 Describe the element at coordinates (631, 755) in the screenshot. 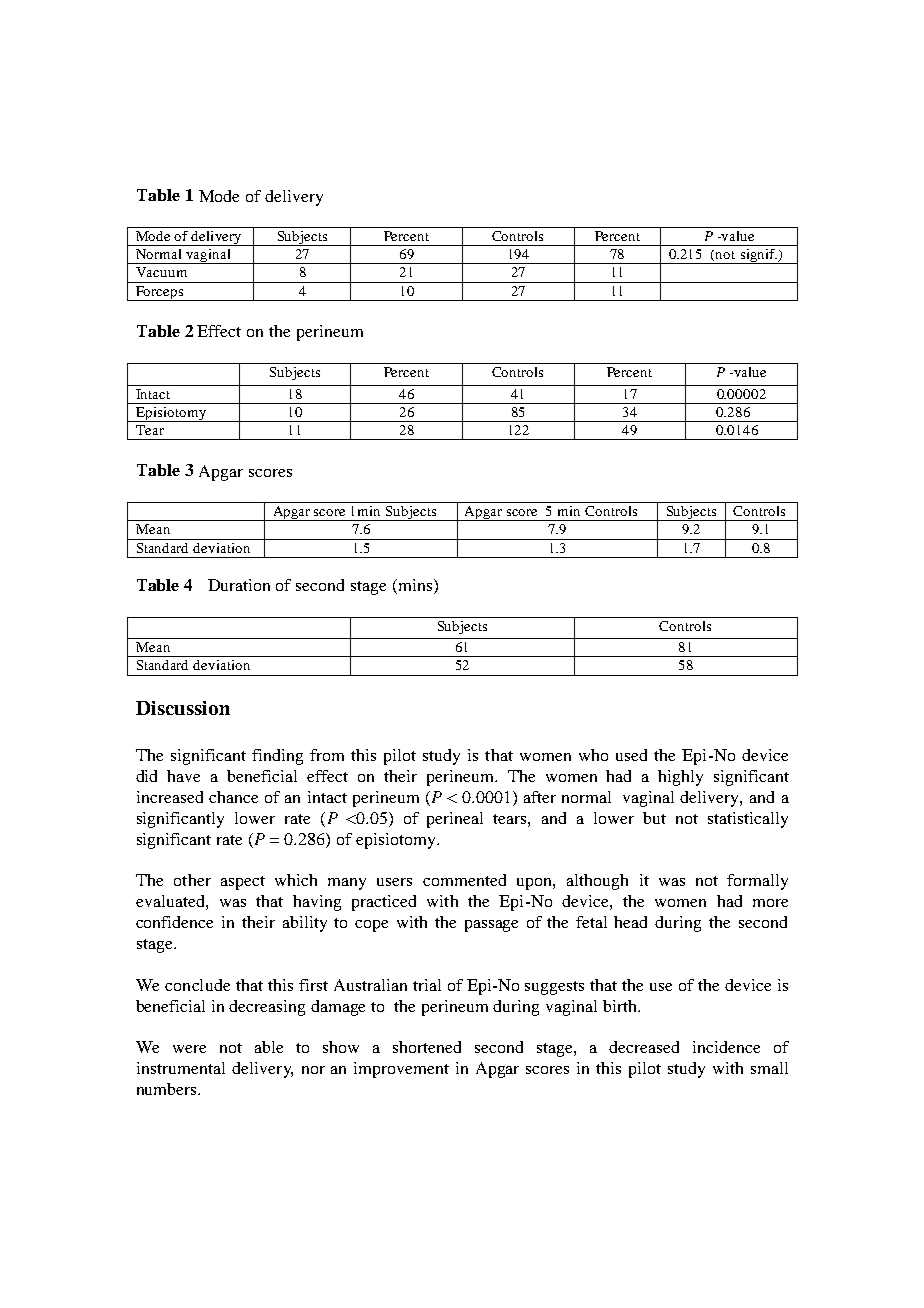

I see `used` at that location.
